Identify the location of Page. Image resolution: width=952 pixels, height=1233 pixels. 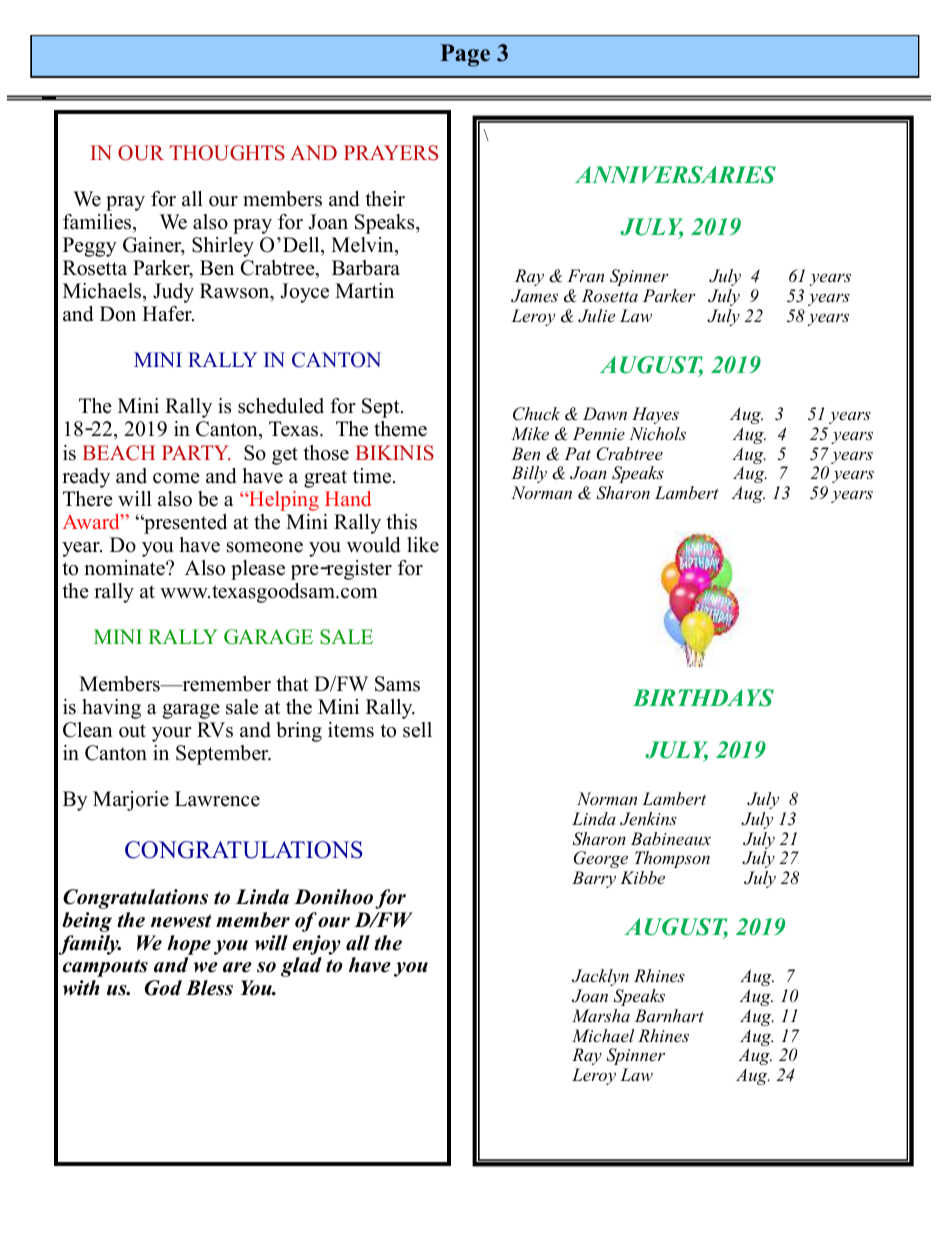
(465, 55).
